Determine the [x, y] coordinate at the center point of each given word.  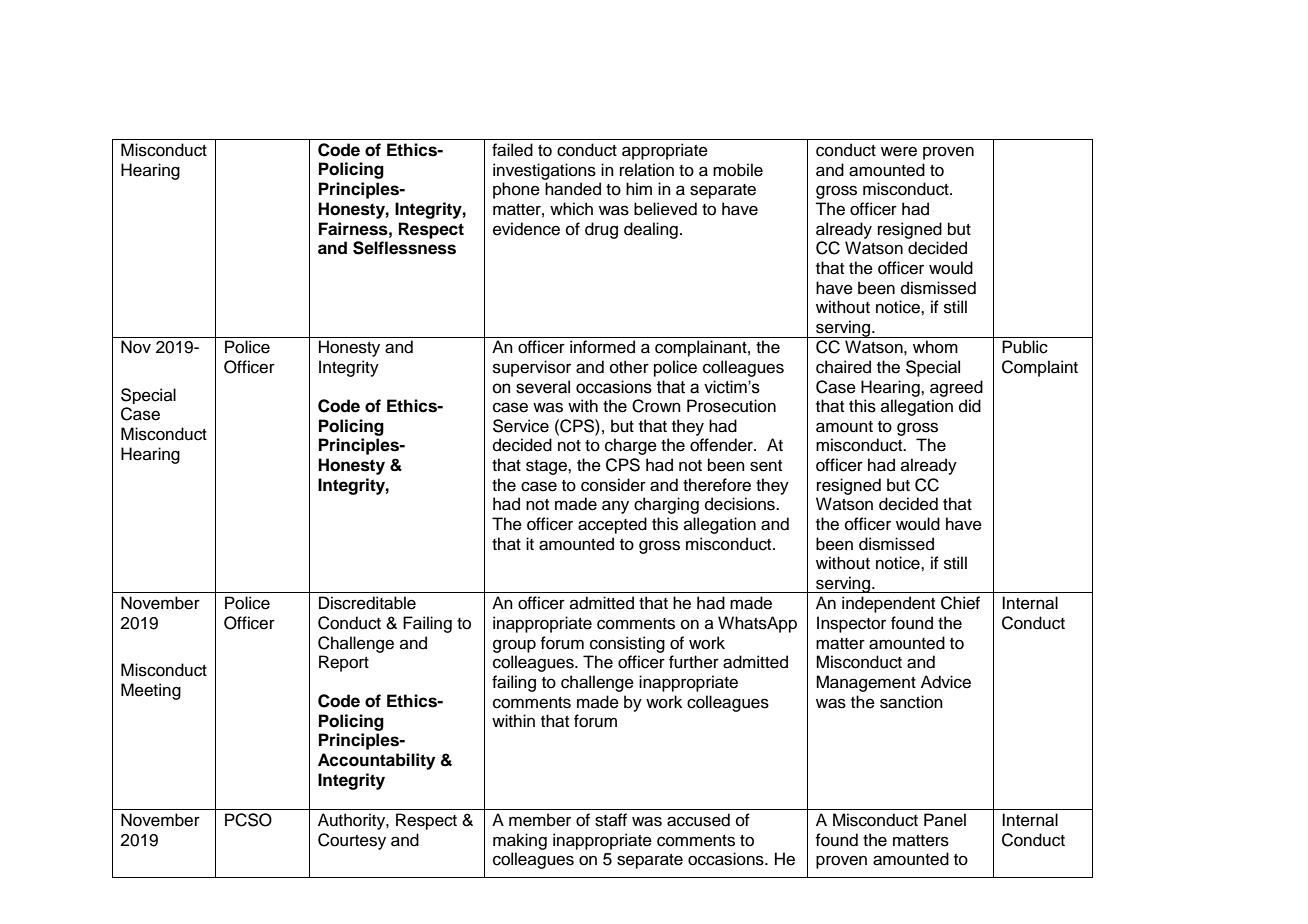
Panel [945, 820]
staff [611, 820]
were [899, 151]
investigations [544, 171]
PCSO [248, 820]
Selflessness [404, 248]
